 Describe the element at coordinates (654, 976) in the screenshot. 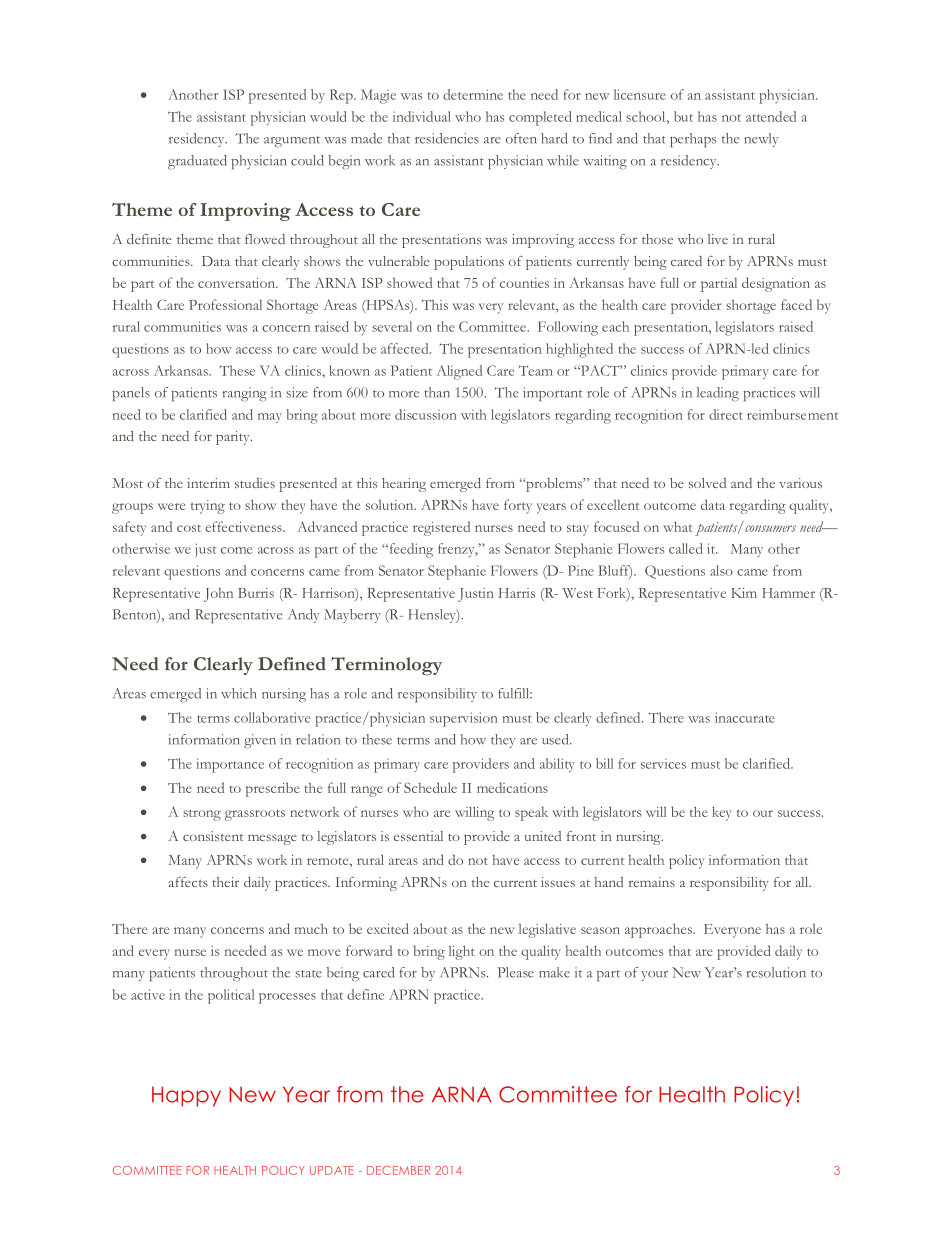

I see `your` at that location.
